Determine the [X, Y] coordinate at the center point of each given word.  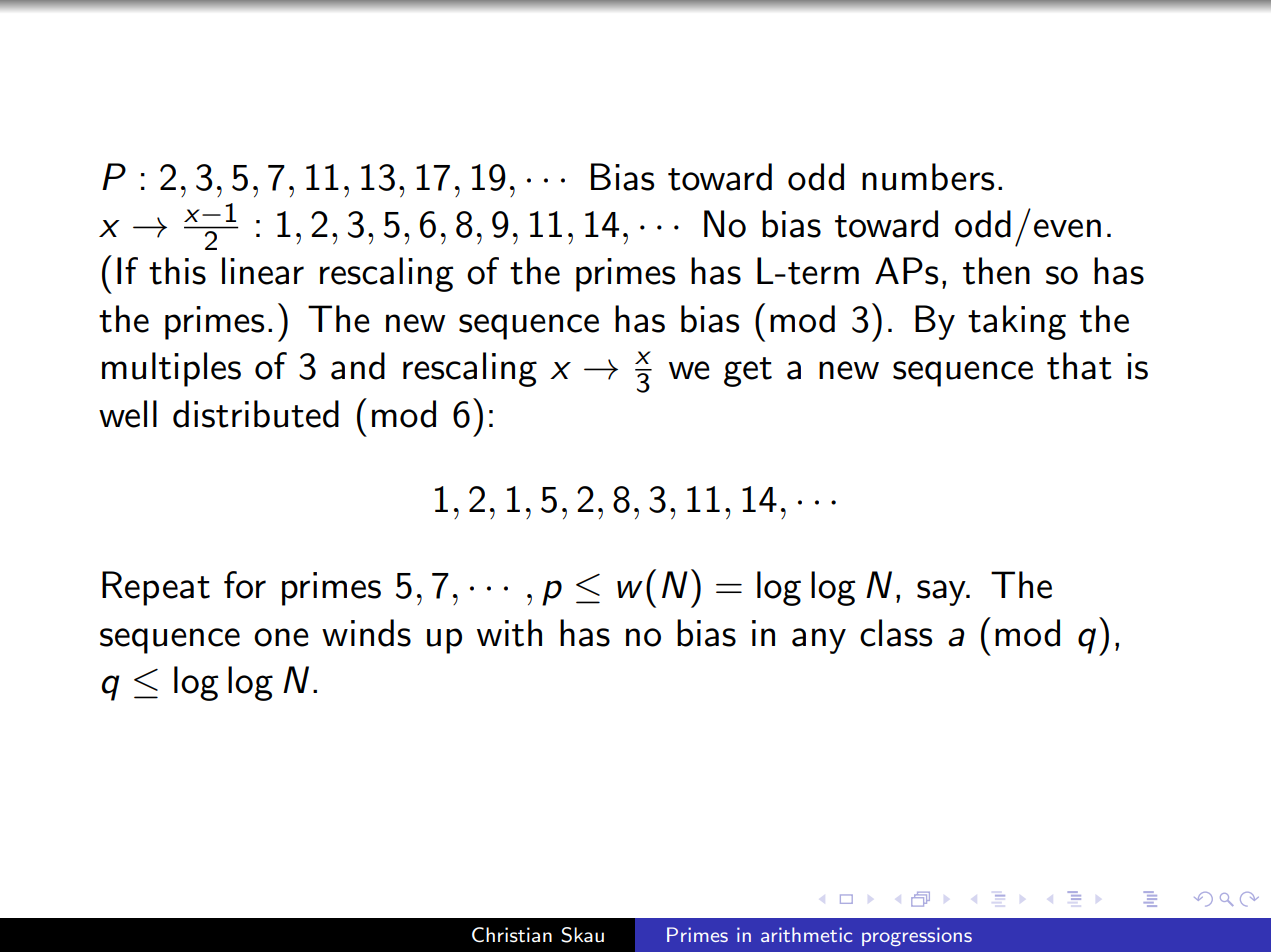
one [281, 637]
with [509, 633]
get [748, 372]
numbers [928, 177]
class [896, 633]
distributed [256, 414]
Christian [512, 935]
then [996, 271]
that [1079, 366]
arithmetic [807, 934]
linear [263, 271]
